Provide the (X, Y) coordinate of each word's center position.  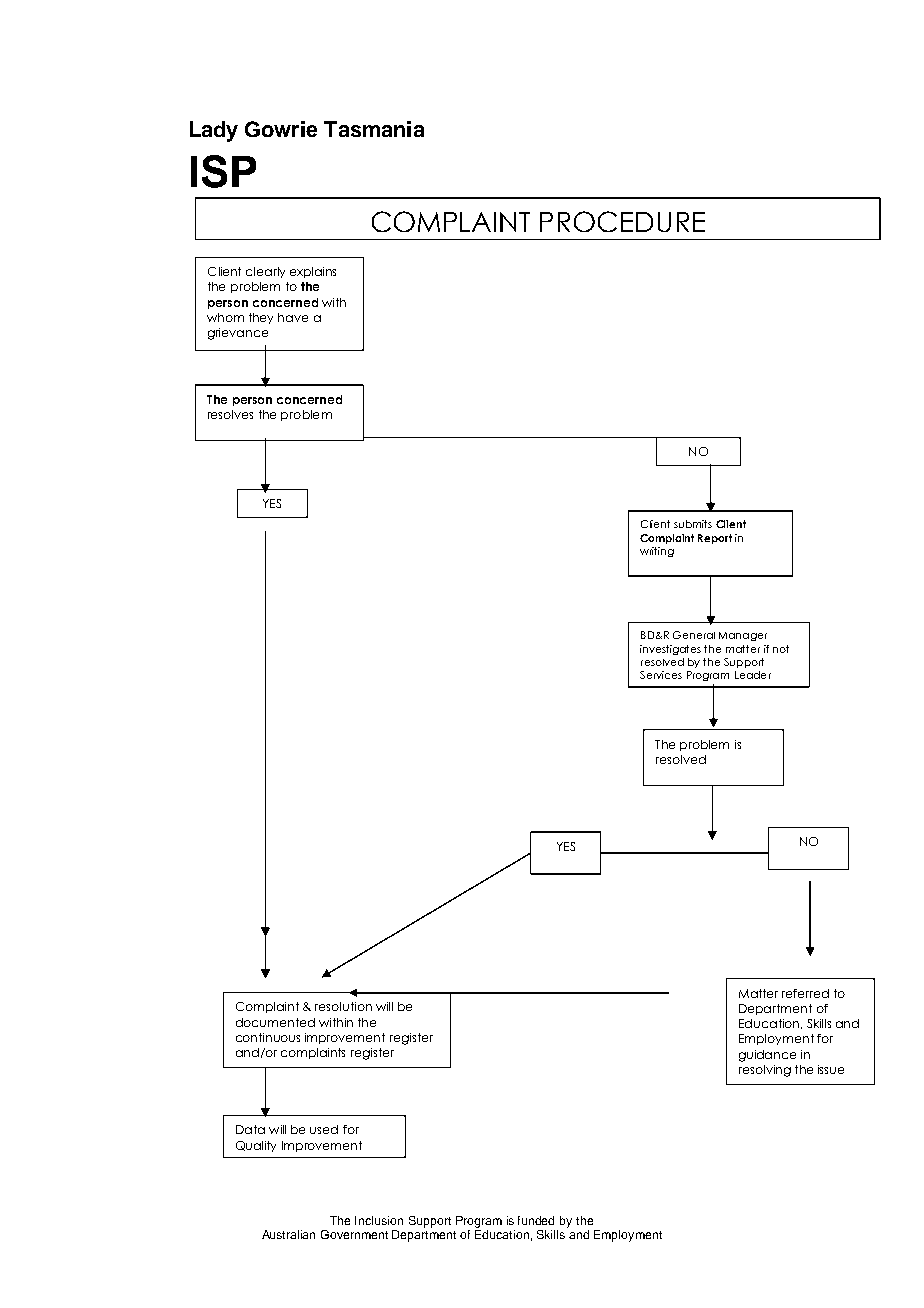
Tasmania (374, 129)
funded (536, 1220)
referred (805, 993)
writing (657, 552)
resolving (765, 1071)
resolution (343, 1006)
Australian (288, 1234)
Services (661, 675)
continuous (268, 1037)
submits (693, 524)
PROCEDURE (622, 221)
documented (275, 1022)
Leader (753, 675)
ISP (223, 171)
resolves (230, 414)
